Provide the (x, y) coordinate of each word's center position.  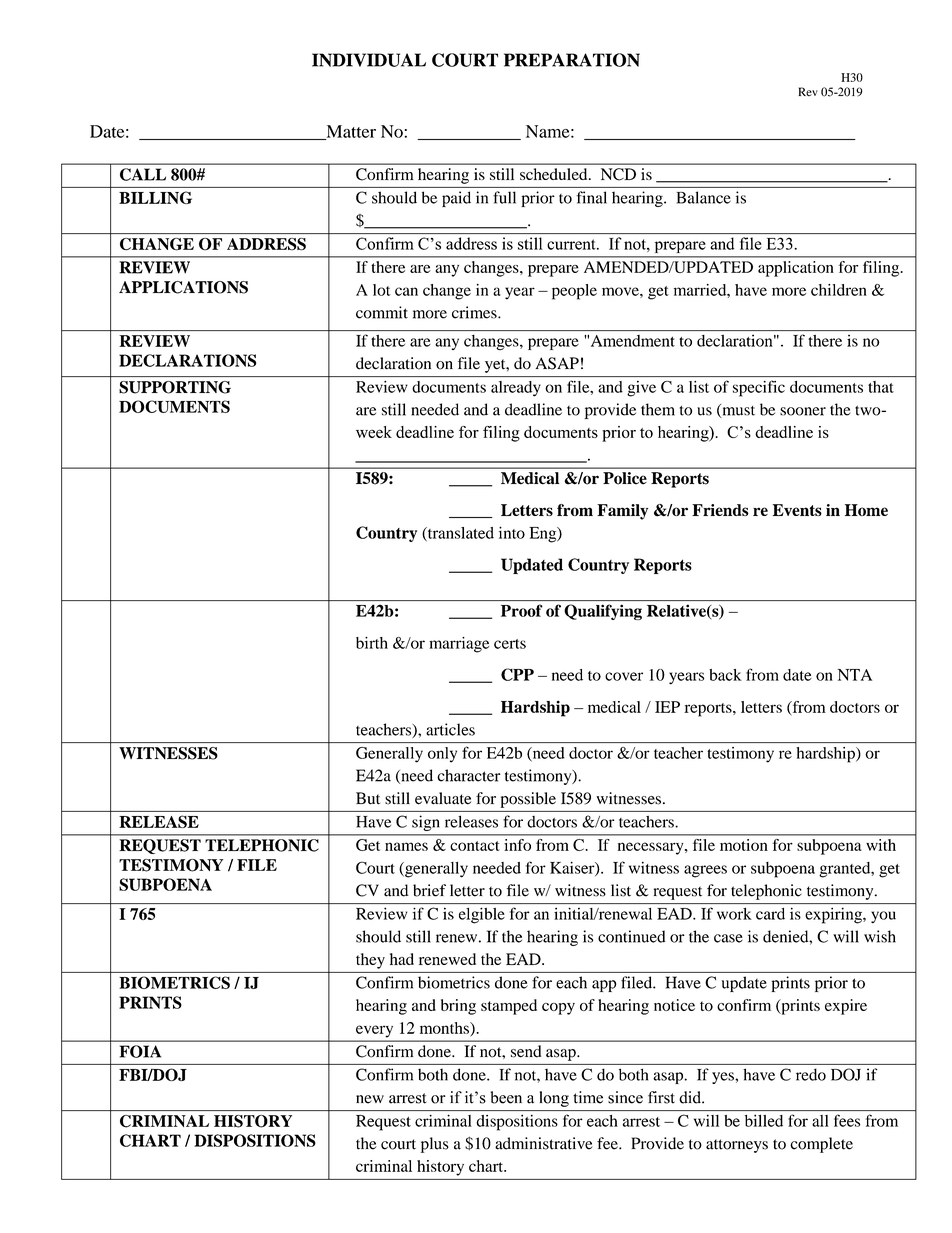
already (516, 388)
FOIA (140, 1051)
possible (528, 800)
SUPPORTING (175, 387)
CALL (143, 174)
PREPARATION (572, 60)
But (368, 798)
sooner (803, 411)
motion (743, 845)
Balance (704, 197)
